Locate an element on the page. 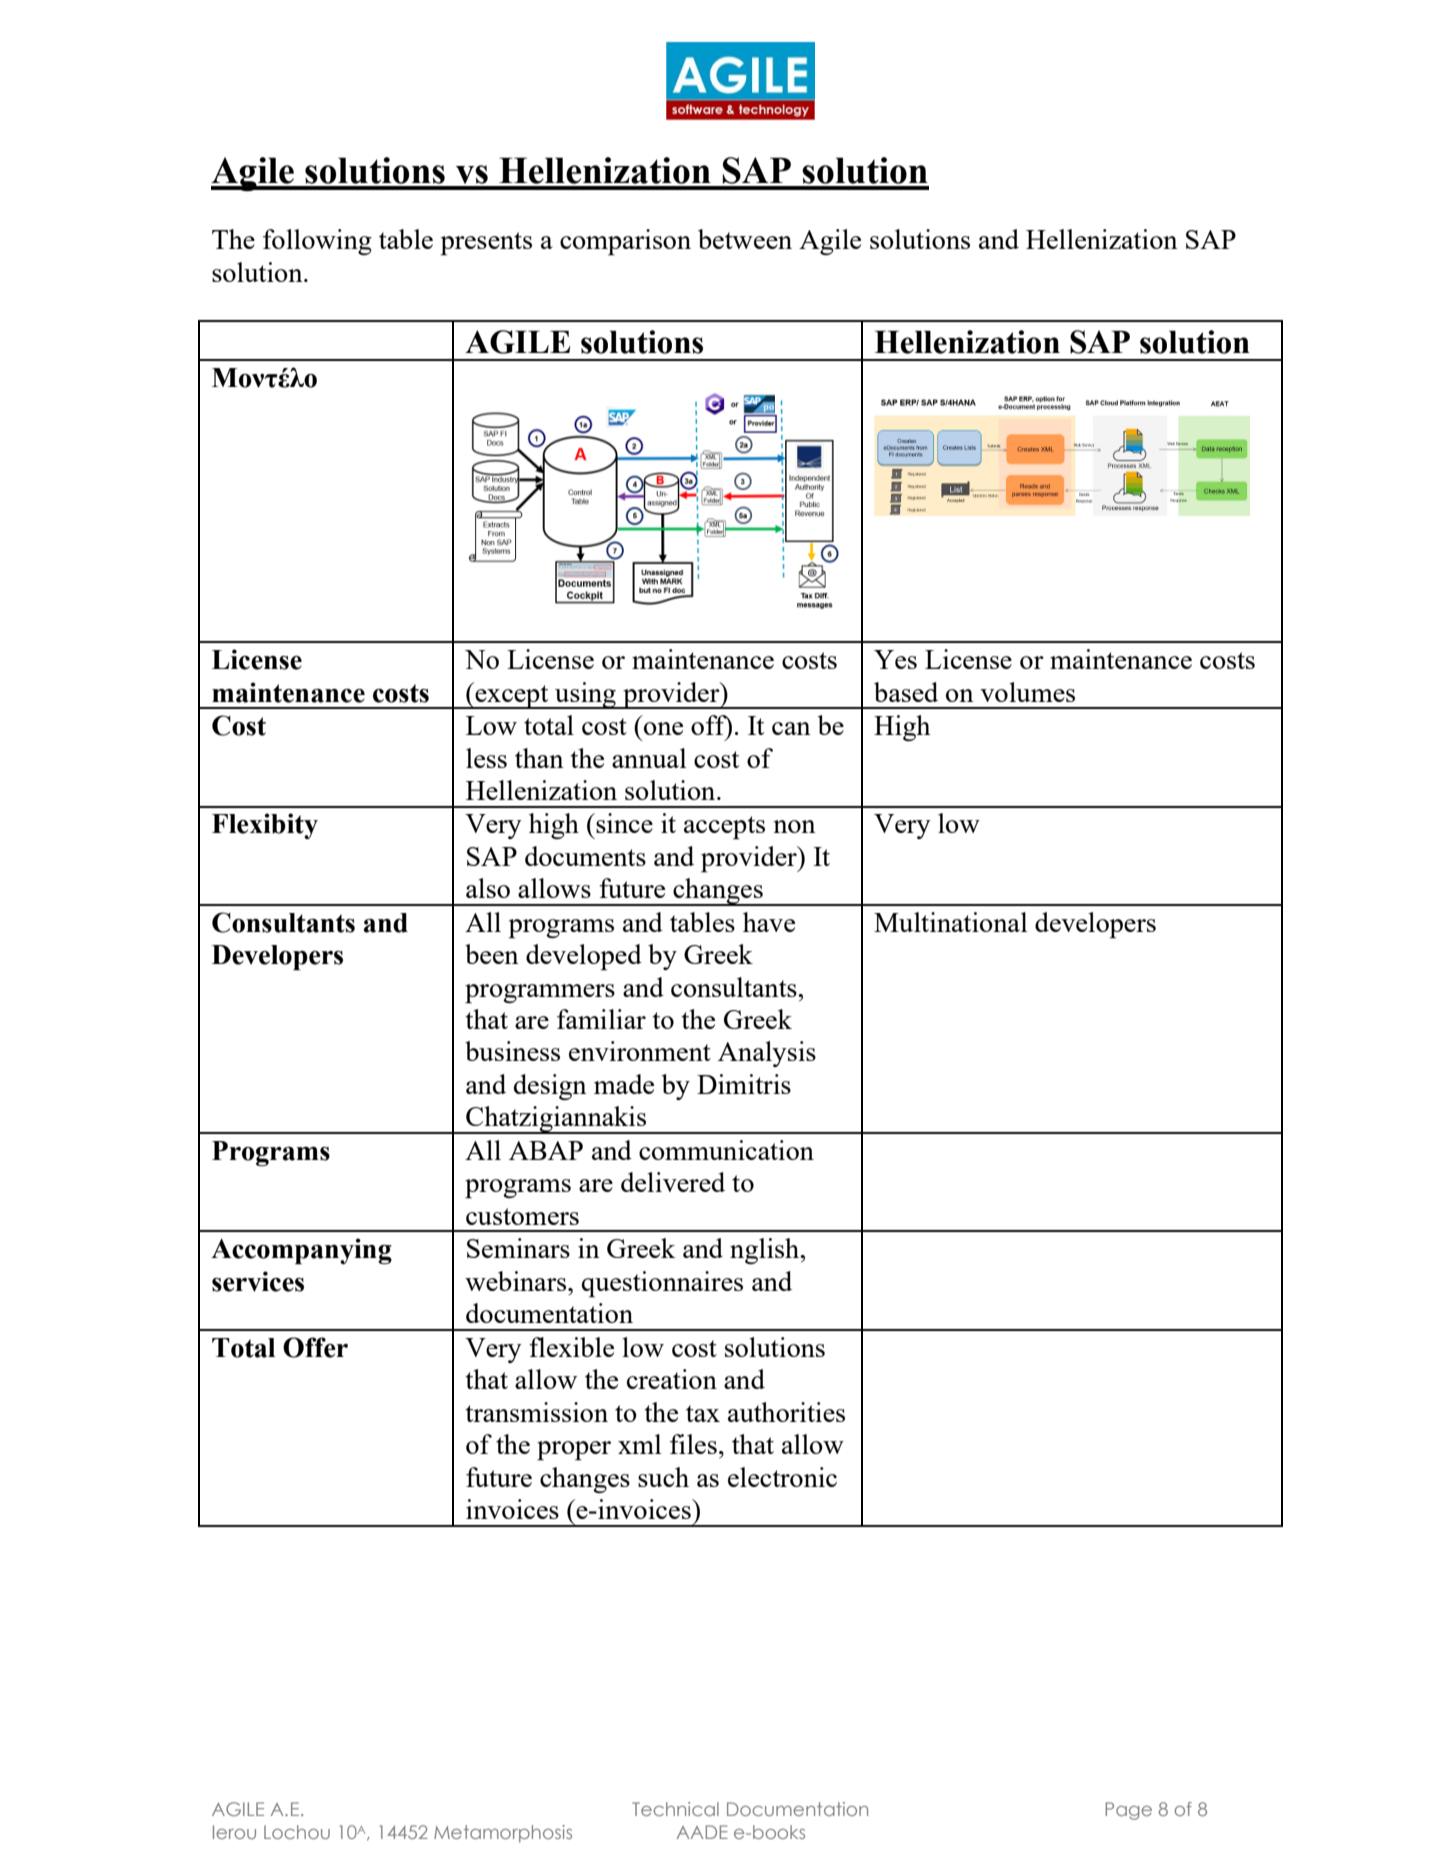 The image size is (1438, 1860). between is located at coordinates (745, 239).
